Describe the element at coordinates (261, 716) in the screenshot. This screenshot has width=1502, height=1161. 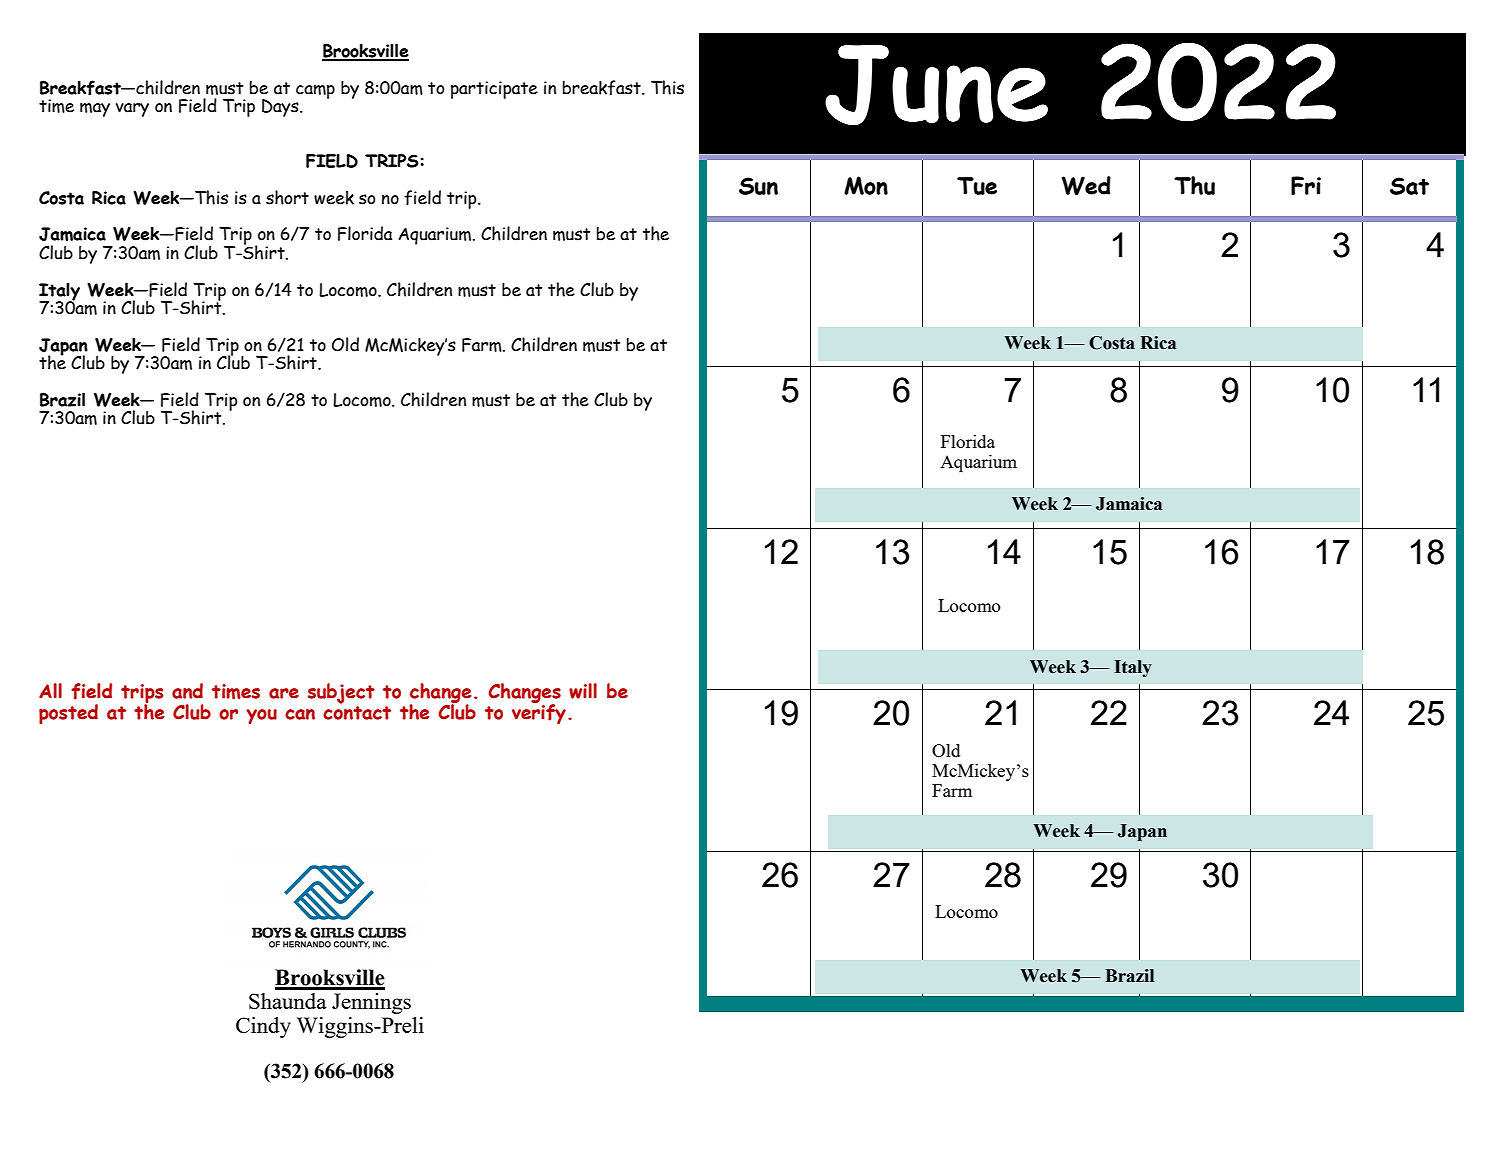
I see `you` at that location.
